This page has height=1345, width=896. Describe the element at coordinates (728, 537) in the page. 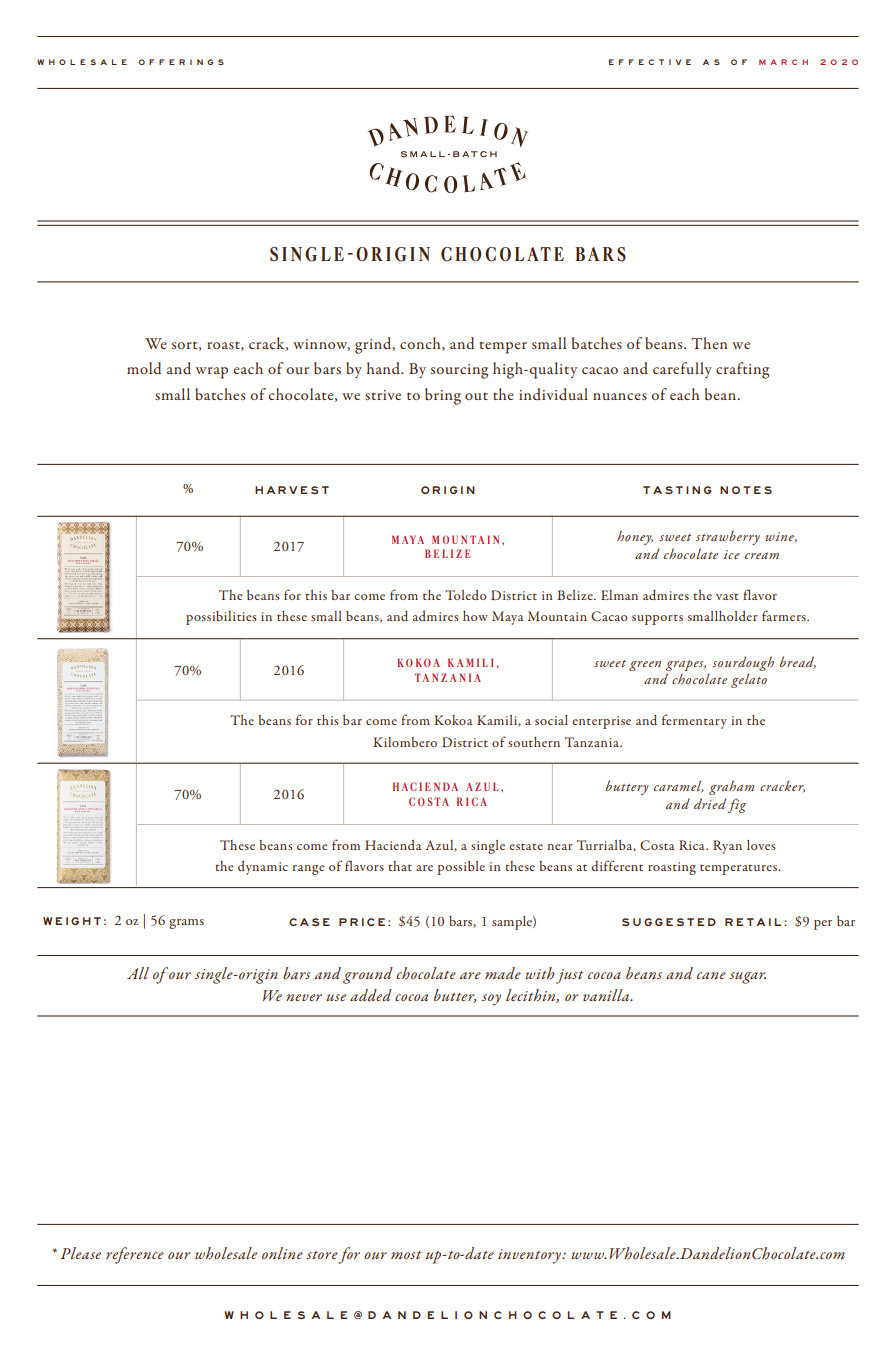

I see `strawberry` at that location.
